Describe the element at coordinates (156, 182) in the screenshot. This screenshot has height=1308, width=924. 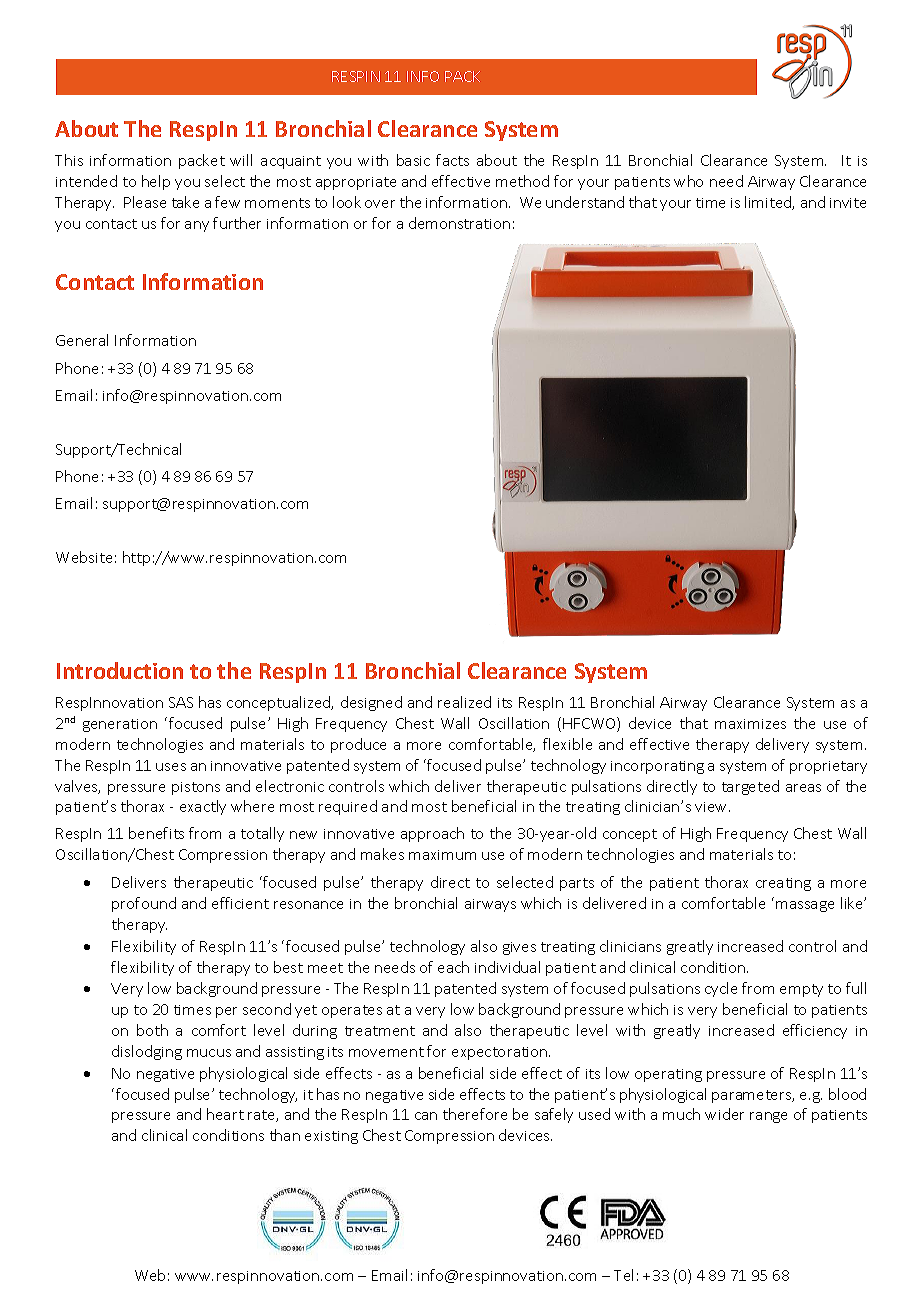
I see `help` at that location.
